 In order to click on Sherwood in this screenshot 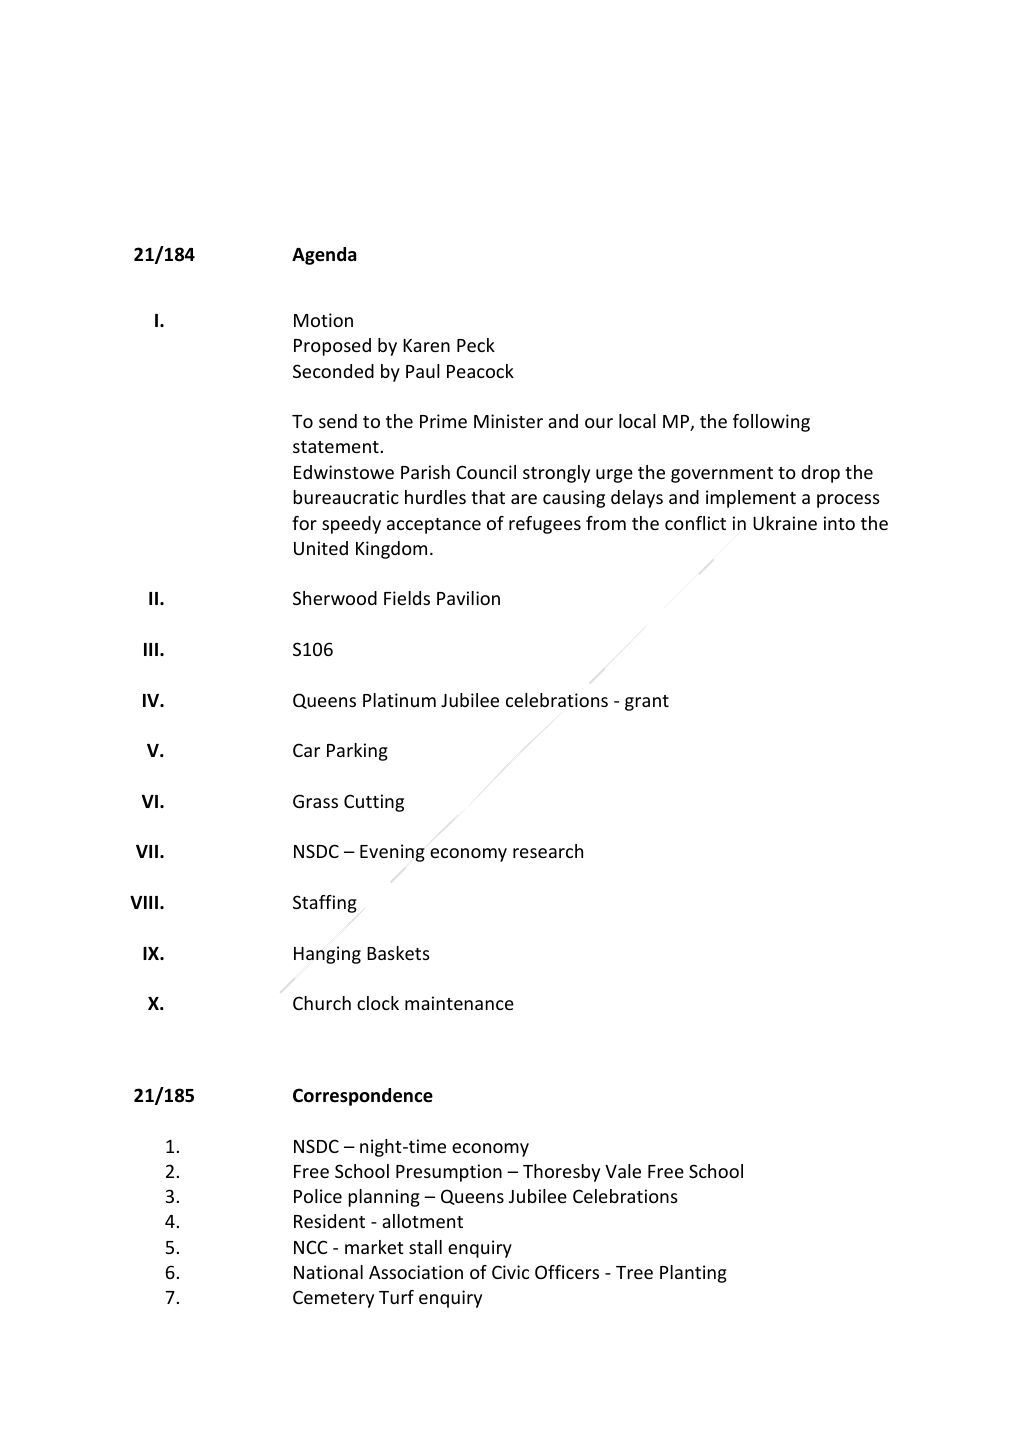, I will do `click(335, 598)`.
